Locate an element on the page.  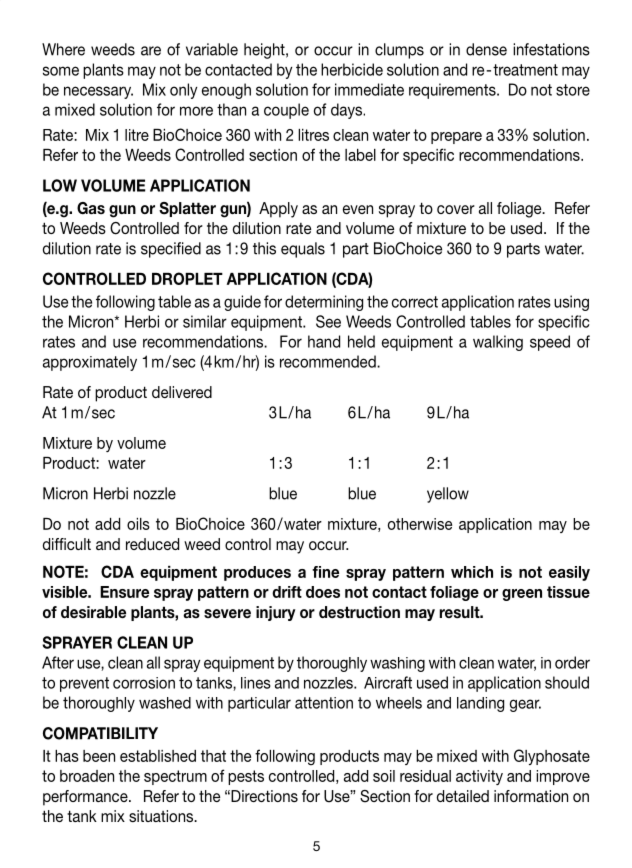
walking is located at coordinates (498, 343).
